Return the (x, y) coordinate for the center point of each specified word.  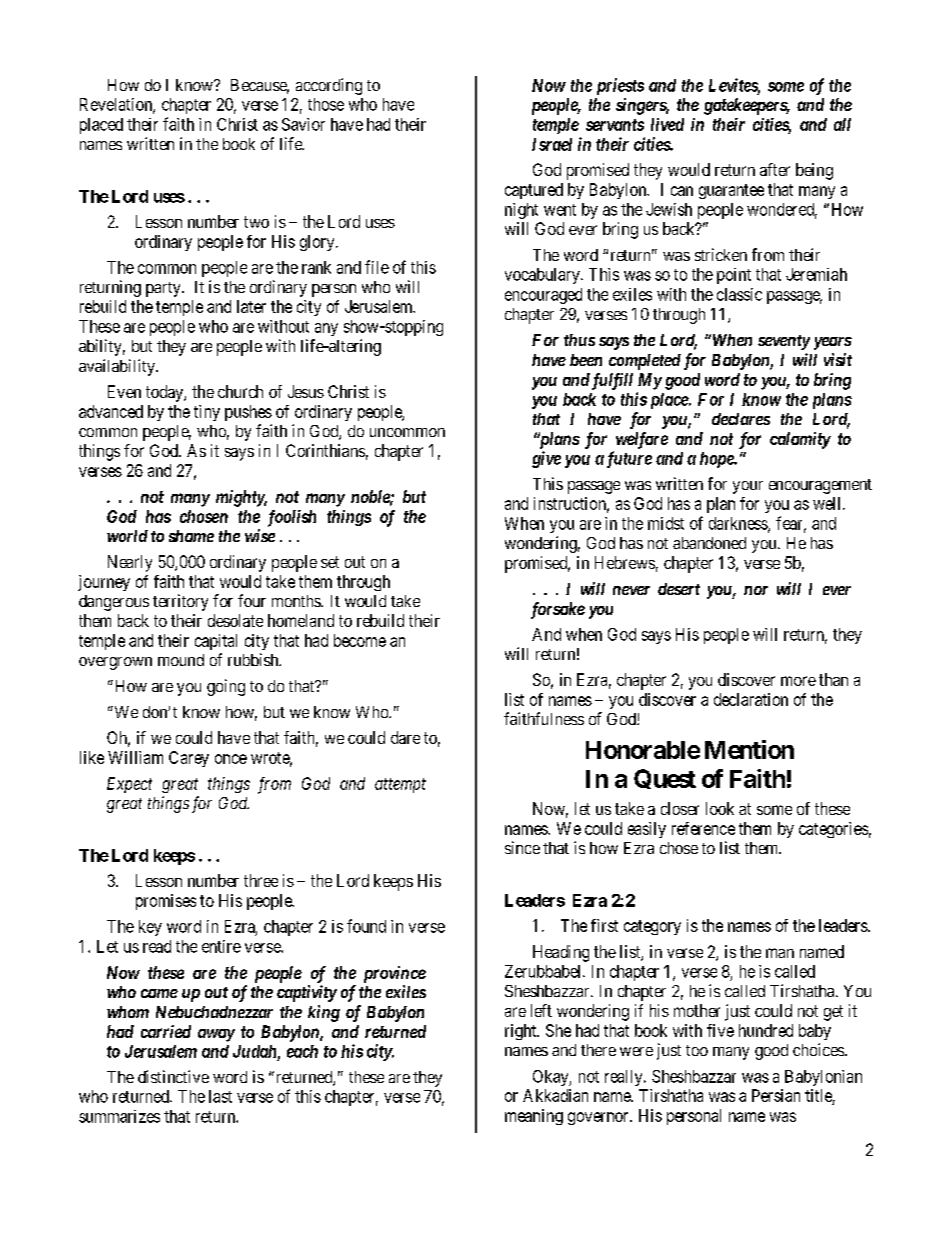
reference (703, 828)
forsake (558, 610)
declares (741, 419)
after (775, 169)
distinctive (173, 1076)
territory (180, 602)
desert (679, 589)
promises (166, 902)
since (522, 847)
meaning (534, 1117)
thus (579, 340)
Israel (552, 144)
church (240, 391)
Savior (303, 124)
